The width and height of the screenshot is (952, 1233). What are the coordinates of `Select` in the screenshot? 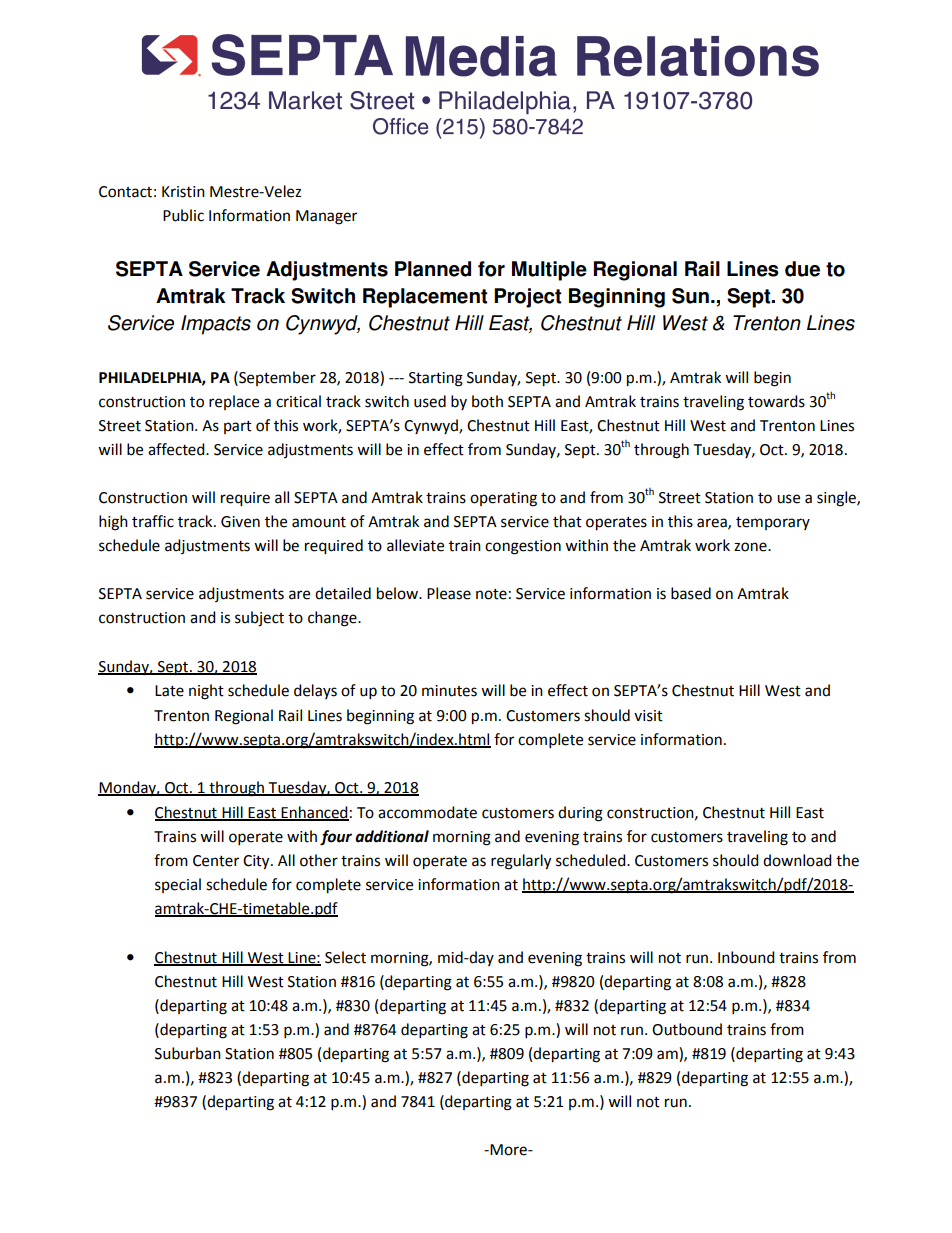 It's located at (345, 957).
